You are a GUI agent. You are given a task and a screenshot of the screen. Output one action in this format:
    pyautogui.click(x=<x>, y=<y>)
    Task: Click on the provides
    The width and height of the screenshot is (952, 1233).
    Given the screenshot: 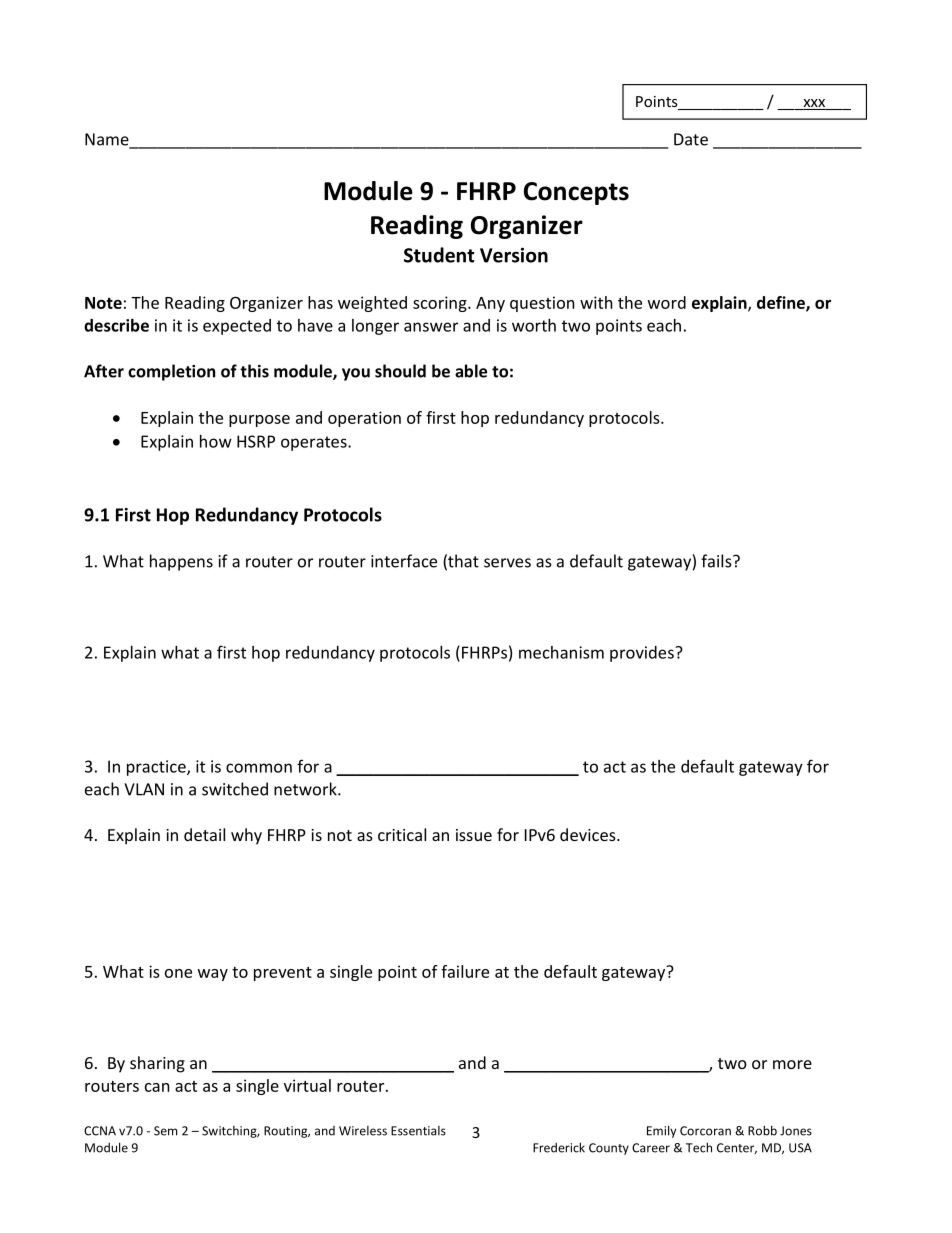 What is the action you would take?
    pyautogui.click(x=643, y=654)
